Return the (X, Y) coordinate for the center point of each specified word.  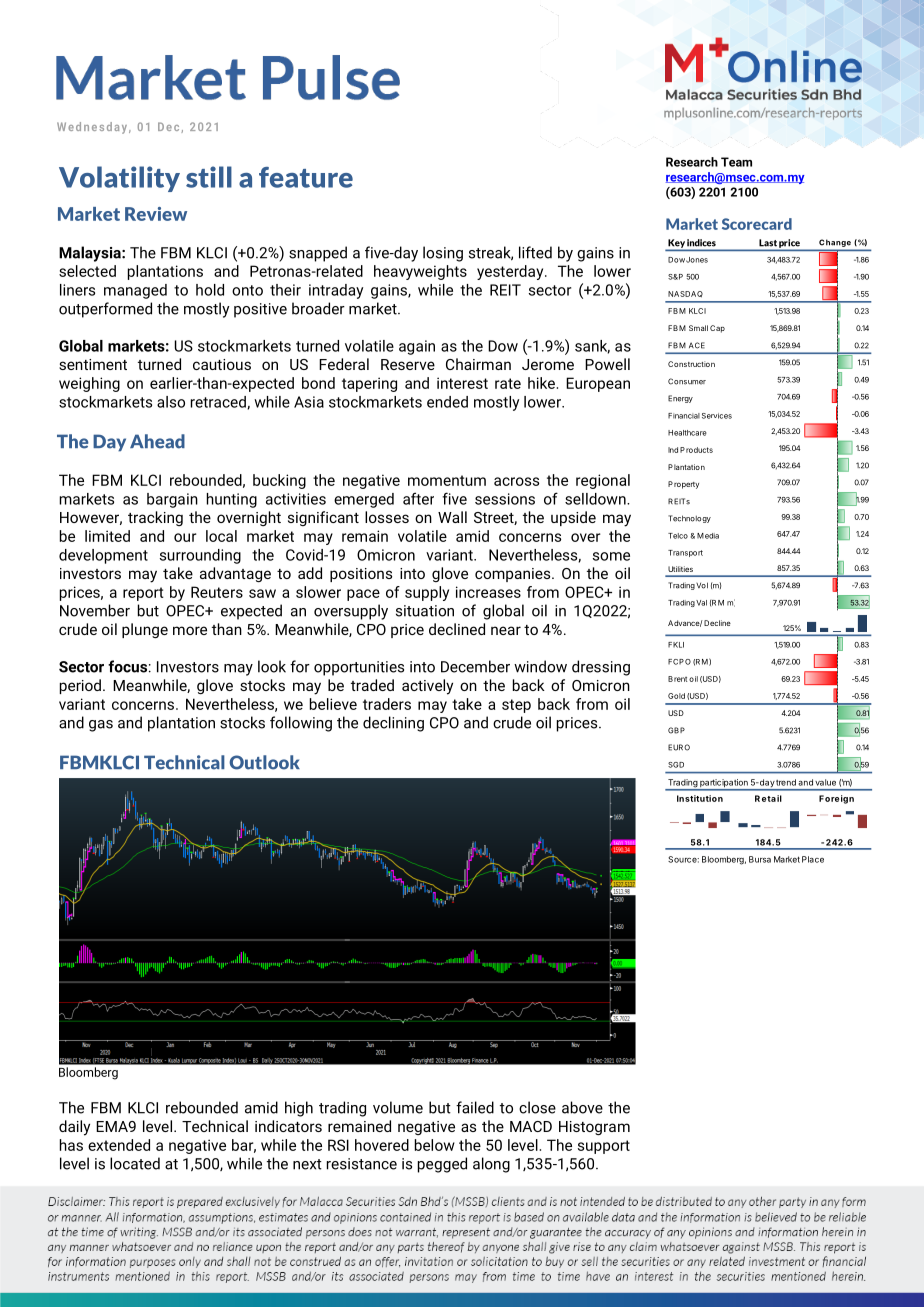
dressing (601, 668)
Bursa (760, 859)
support (604, 1147)
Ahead (157, 441)
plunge (145, 630)
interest (462, 383)
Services (717, 416)
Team (736, 162)
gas (101, 726)
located (135, 1163)
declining (393, 724)
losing (443, 254)
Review (156, 214)
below (435, 1145)
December (475, 666)
